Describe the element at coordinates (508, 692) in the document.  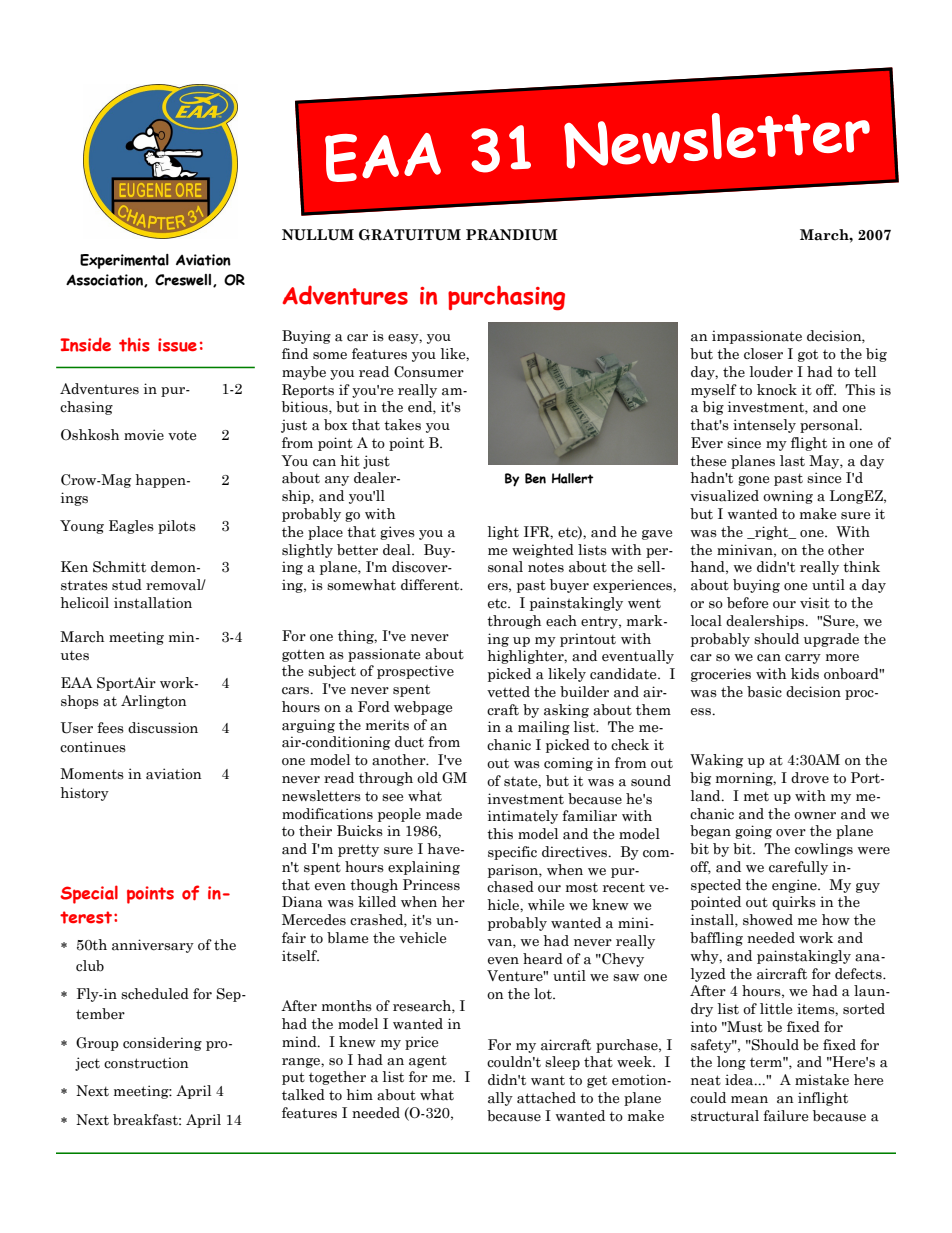
I see `vetted` at that location.
